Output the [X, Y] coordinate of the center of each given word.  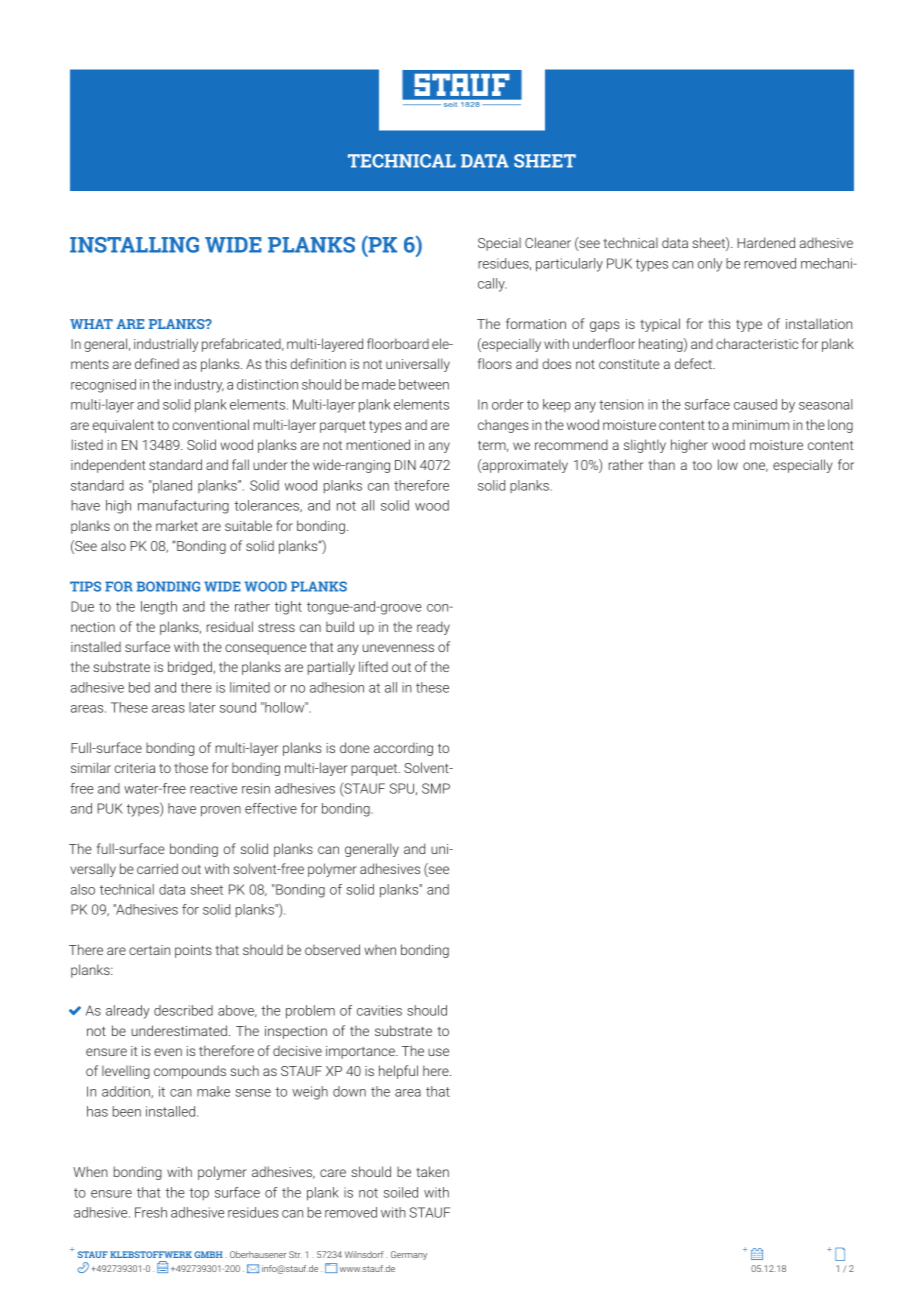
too [702, 465]
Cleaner [548, 242]
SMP [436, 788]
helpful [398, 1072]
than [661, 464]
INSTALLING [134, 245]
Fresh [151, 1212]
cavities [379, 1010]
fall [240, 464]
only [710, 265]
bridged [191, 668]
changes [503, 426]
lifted [373, 666]
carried [157, 868]
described [183, 1010]
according [403, 749]
